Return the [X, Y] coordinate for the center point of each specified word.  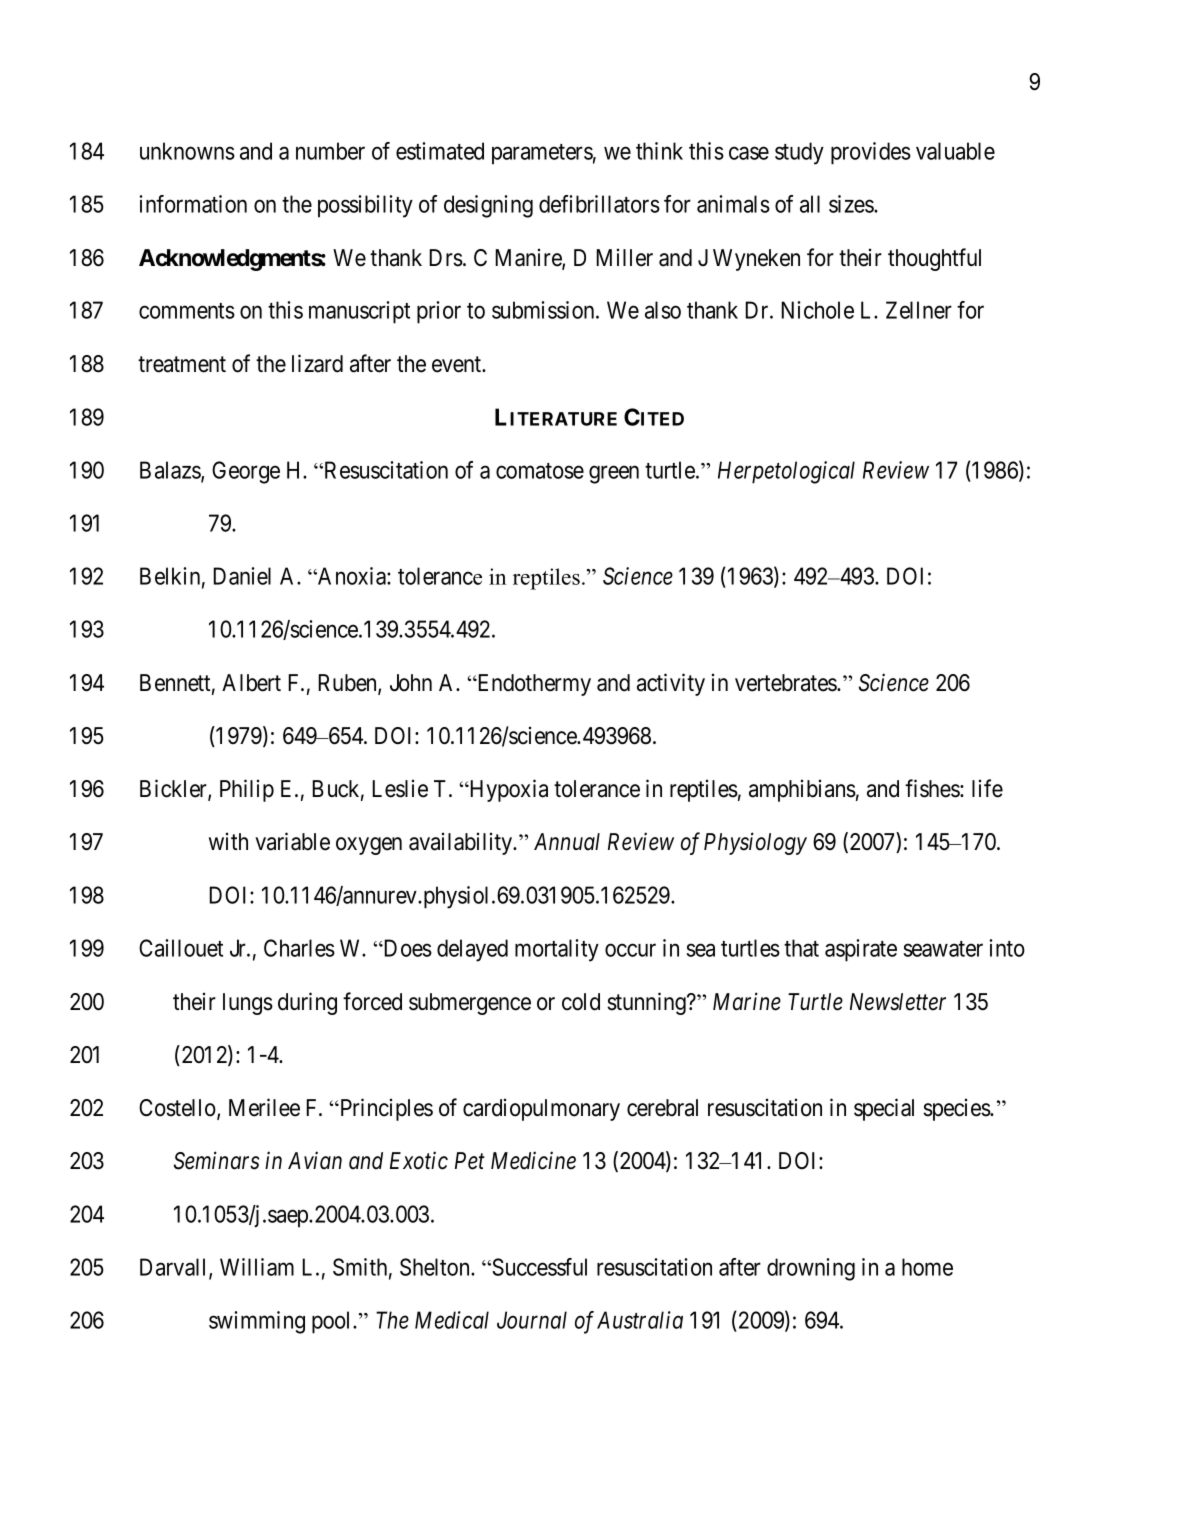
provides [871, 153]
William [257, 1267]
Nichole [817, 310]
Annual [567, 842]
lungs [248, 1004]
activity [671, 684]
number [330, 151]
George [246, 472]
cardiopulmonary [541, 1109]
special [884, 1109]
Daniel [242, 576]
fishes [933, 788]
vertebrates [786, 683]
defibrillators [599, 204]
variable [292, 841]
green [614, 474]
